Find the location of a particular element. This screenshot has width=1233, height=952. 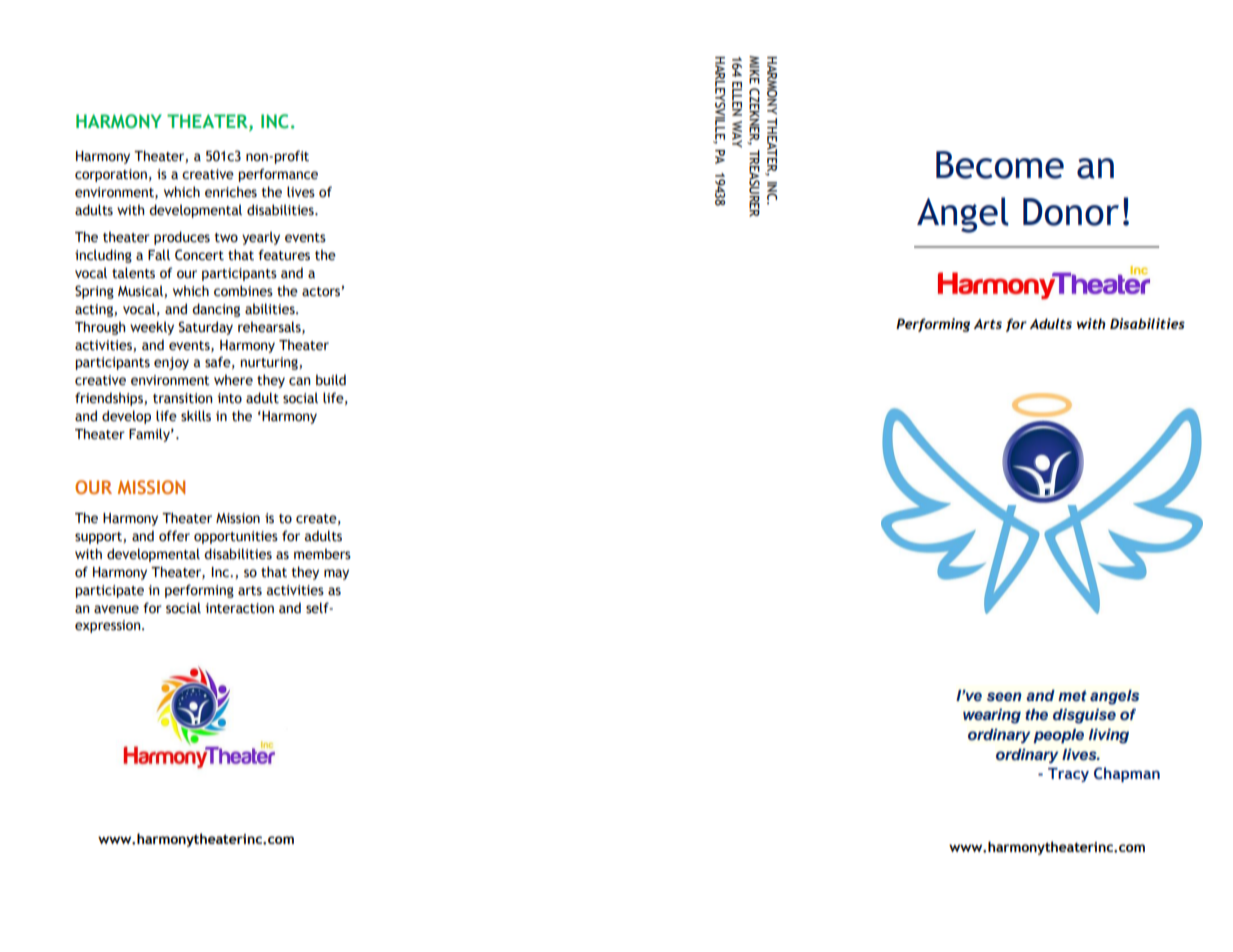

may is located at coordinates (336, 574).
